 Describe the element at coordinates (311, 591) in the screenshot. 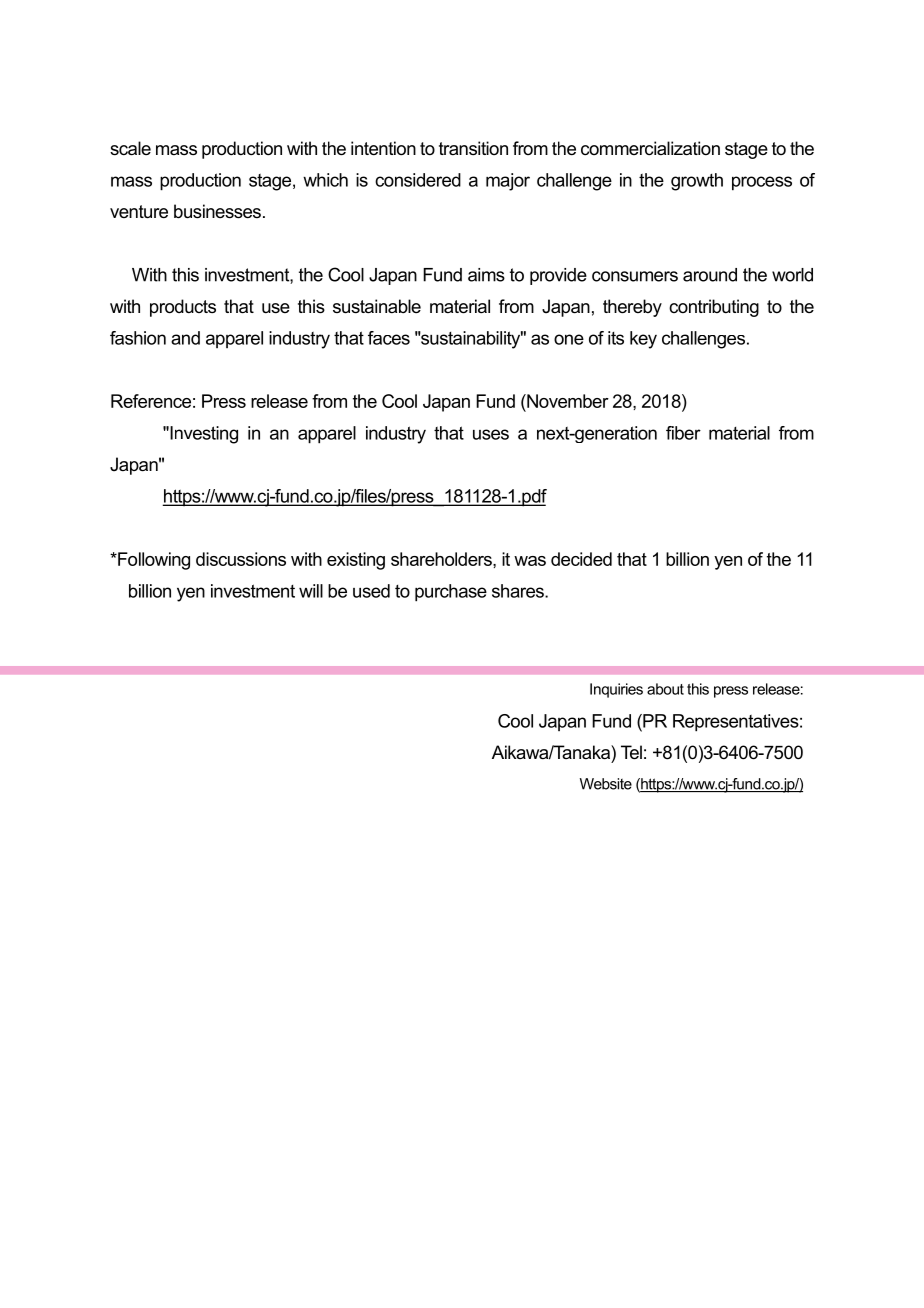

I see `will` at that location.
